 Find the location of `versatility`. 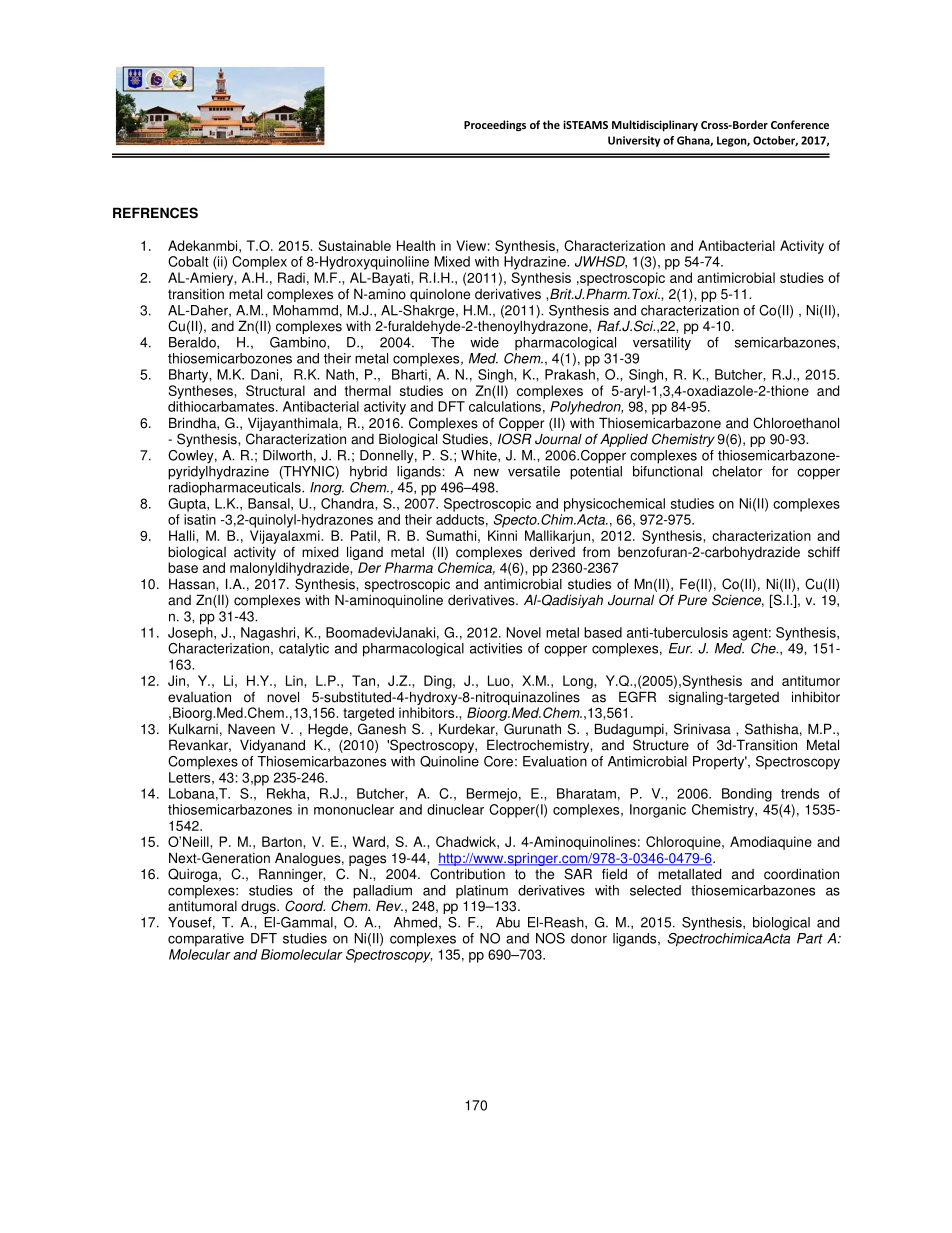

versatility is located at coordinates (662, 344).
